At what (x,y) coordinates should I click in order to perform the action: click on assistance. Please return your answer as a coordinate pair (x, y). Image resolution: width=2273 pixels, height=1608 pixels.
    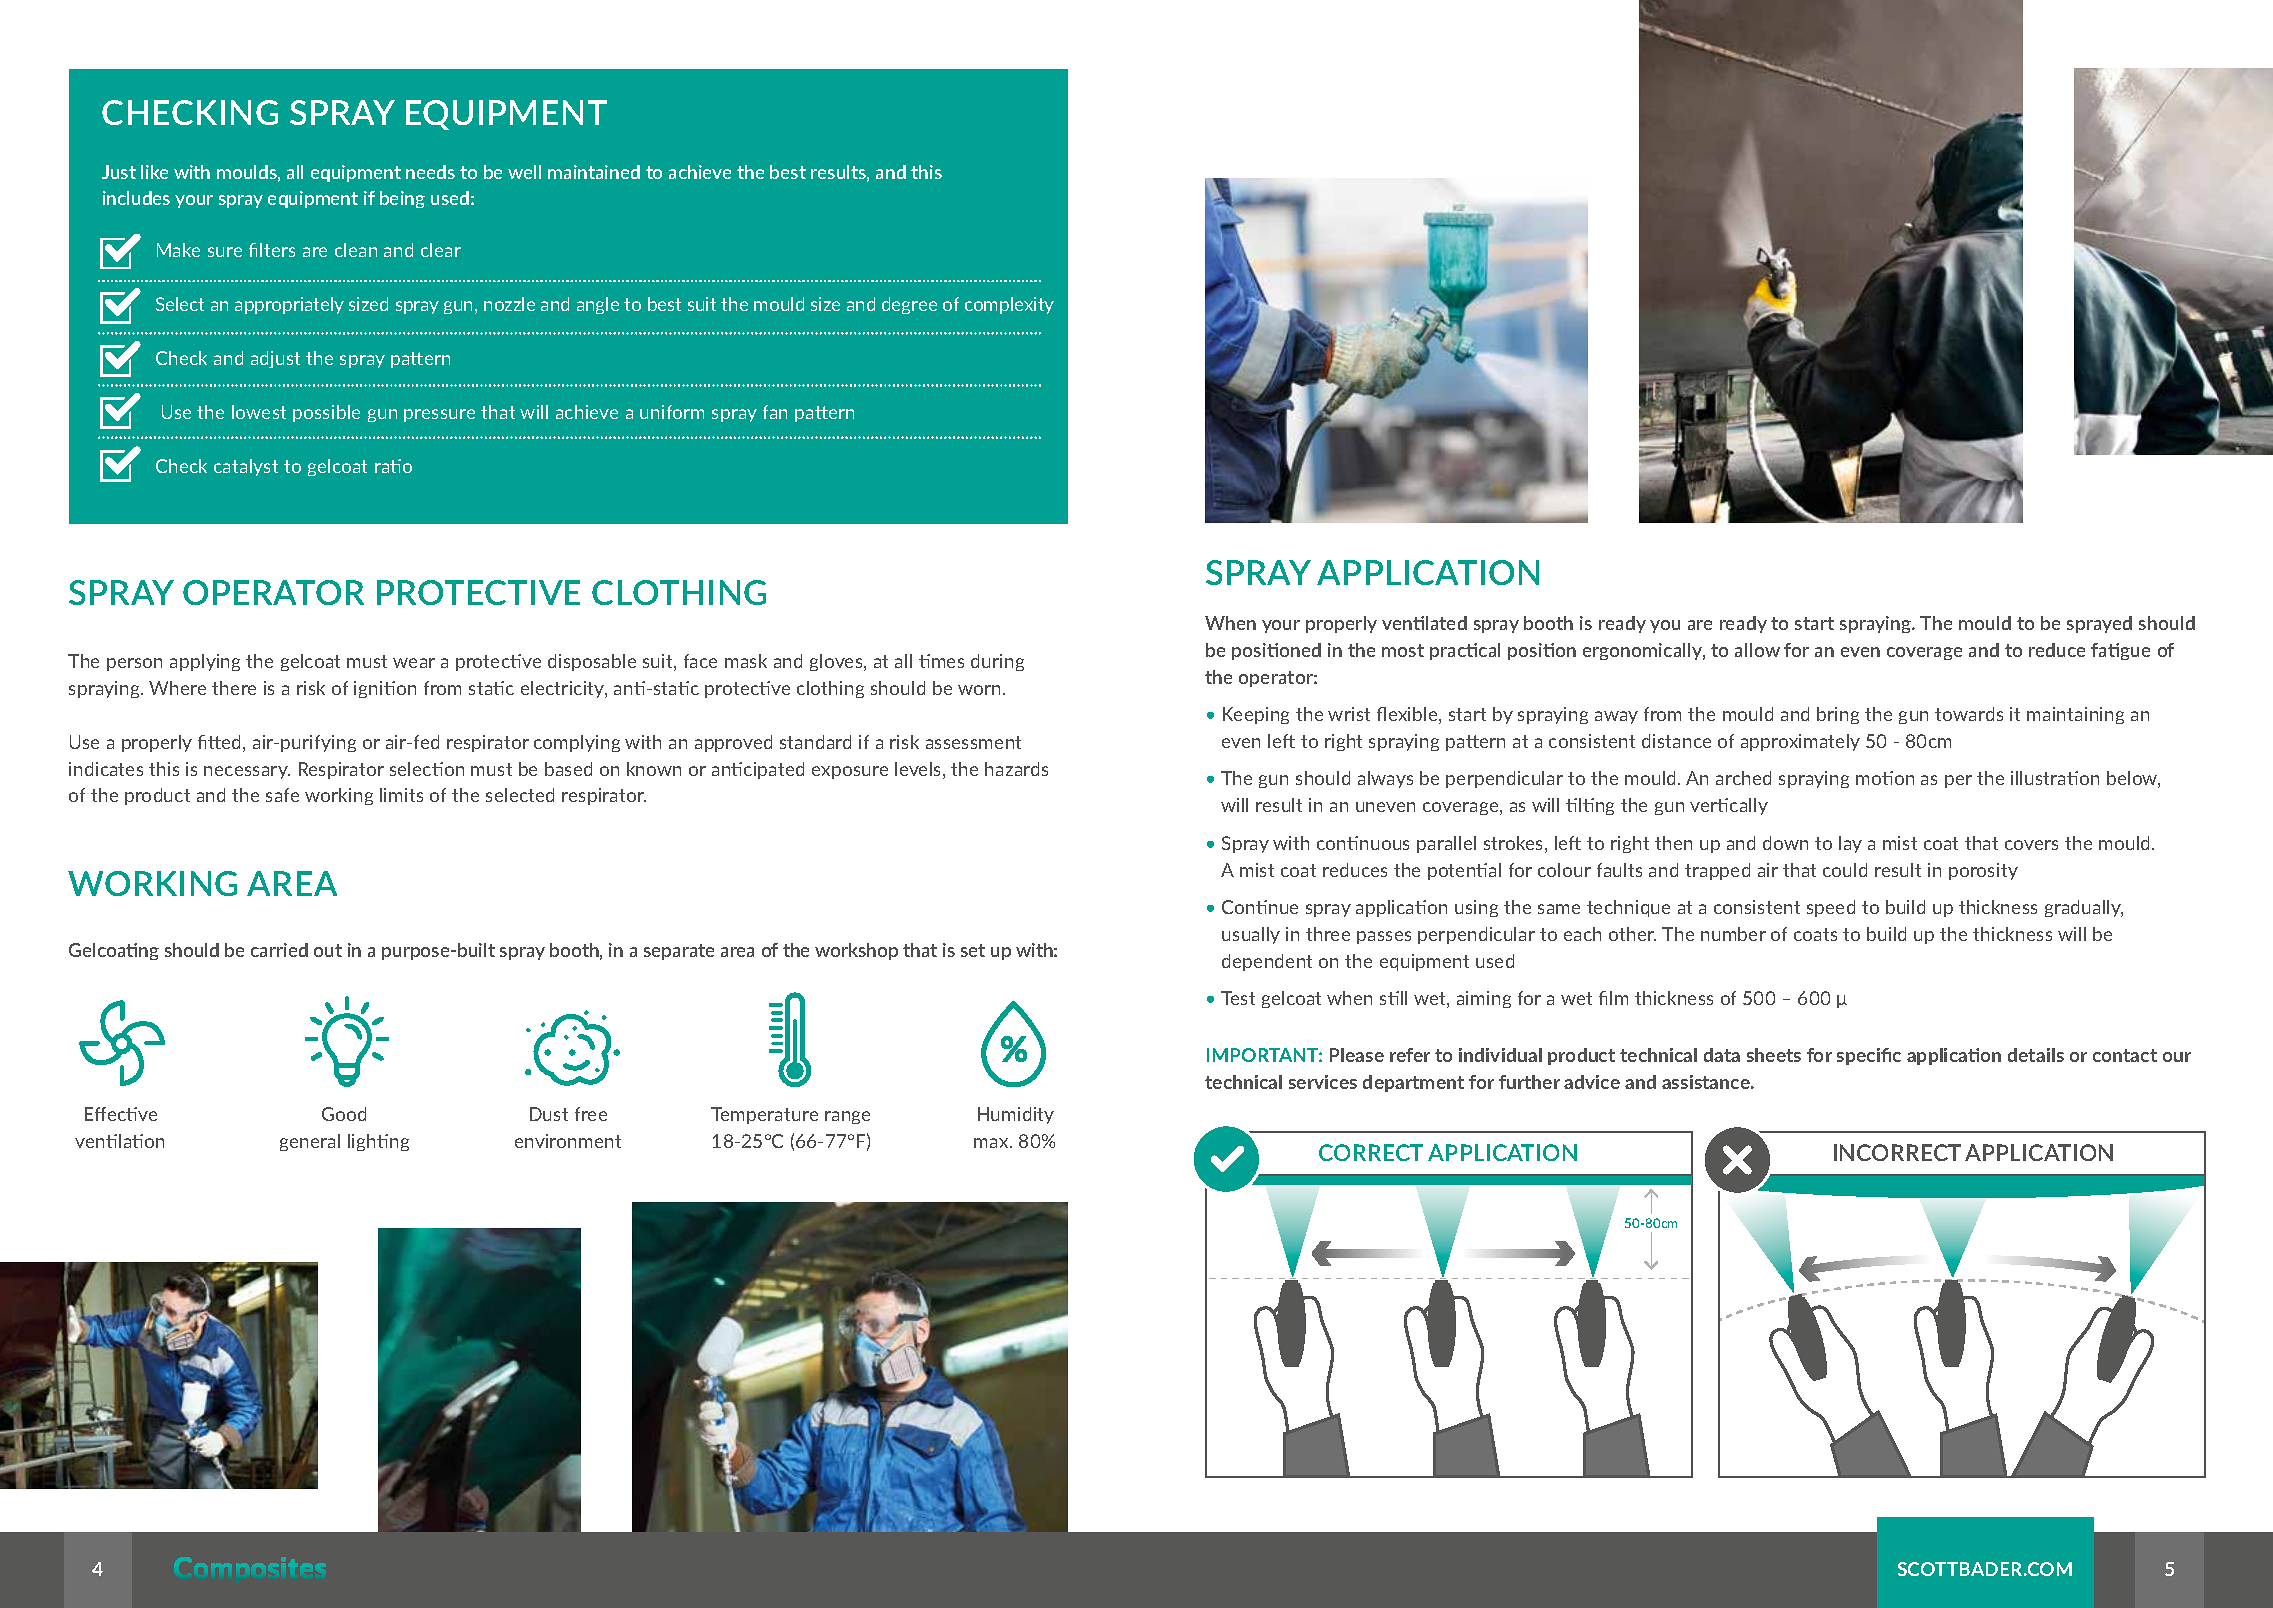
    Looking at the image, I should click on (1707, 1082).
